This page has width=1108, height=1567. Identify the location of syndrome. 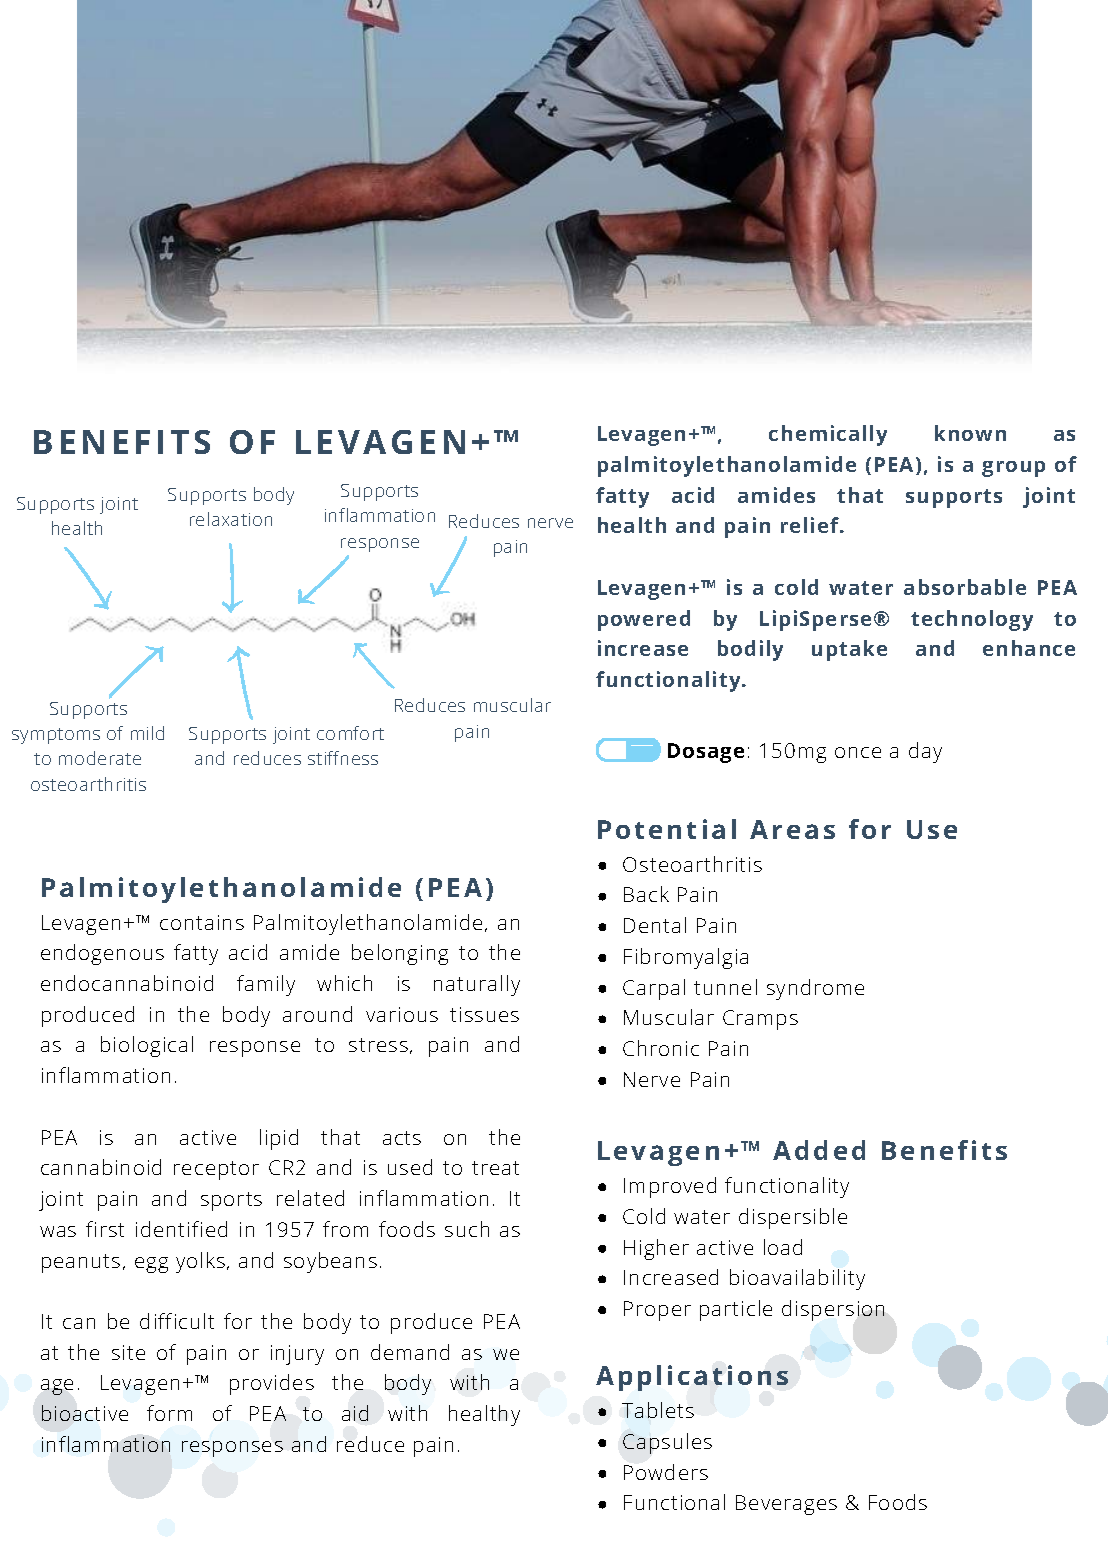
(815, 989).
